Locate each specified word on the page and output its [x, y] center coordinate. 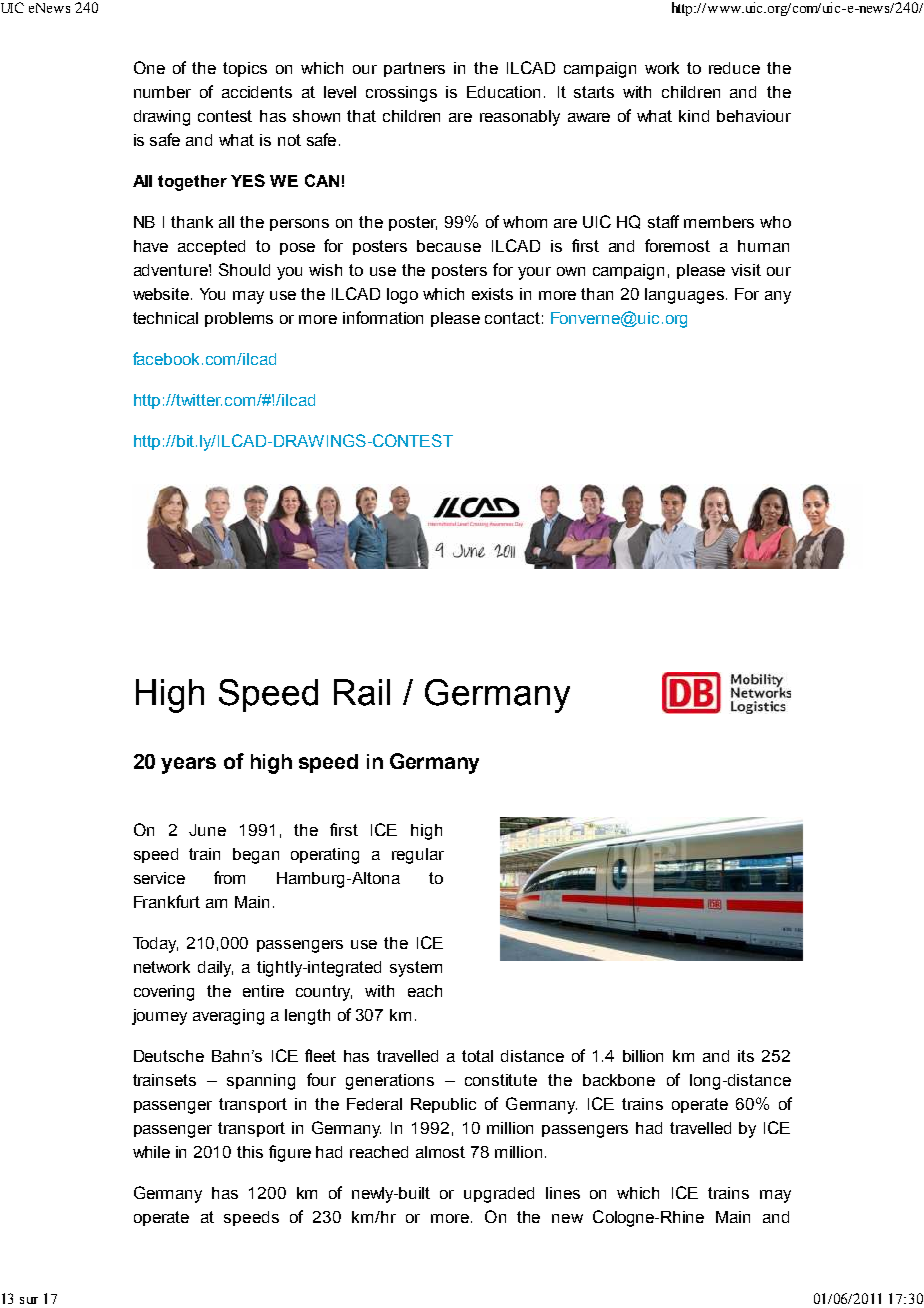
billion [643, 1056]
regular [418, 856]
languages [684, 296]
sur [29, 1300]
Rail [362, 692]
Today [155, 945]
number [162, 92]
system [416, 969]
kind [694, 116]
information [383, 317]
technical [165, 318]
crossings [401, 94]
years [188, 765]
